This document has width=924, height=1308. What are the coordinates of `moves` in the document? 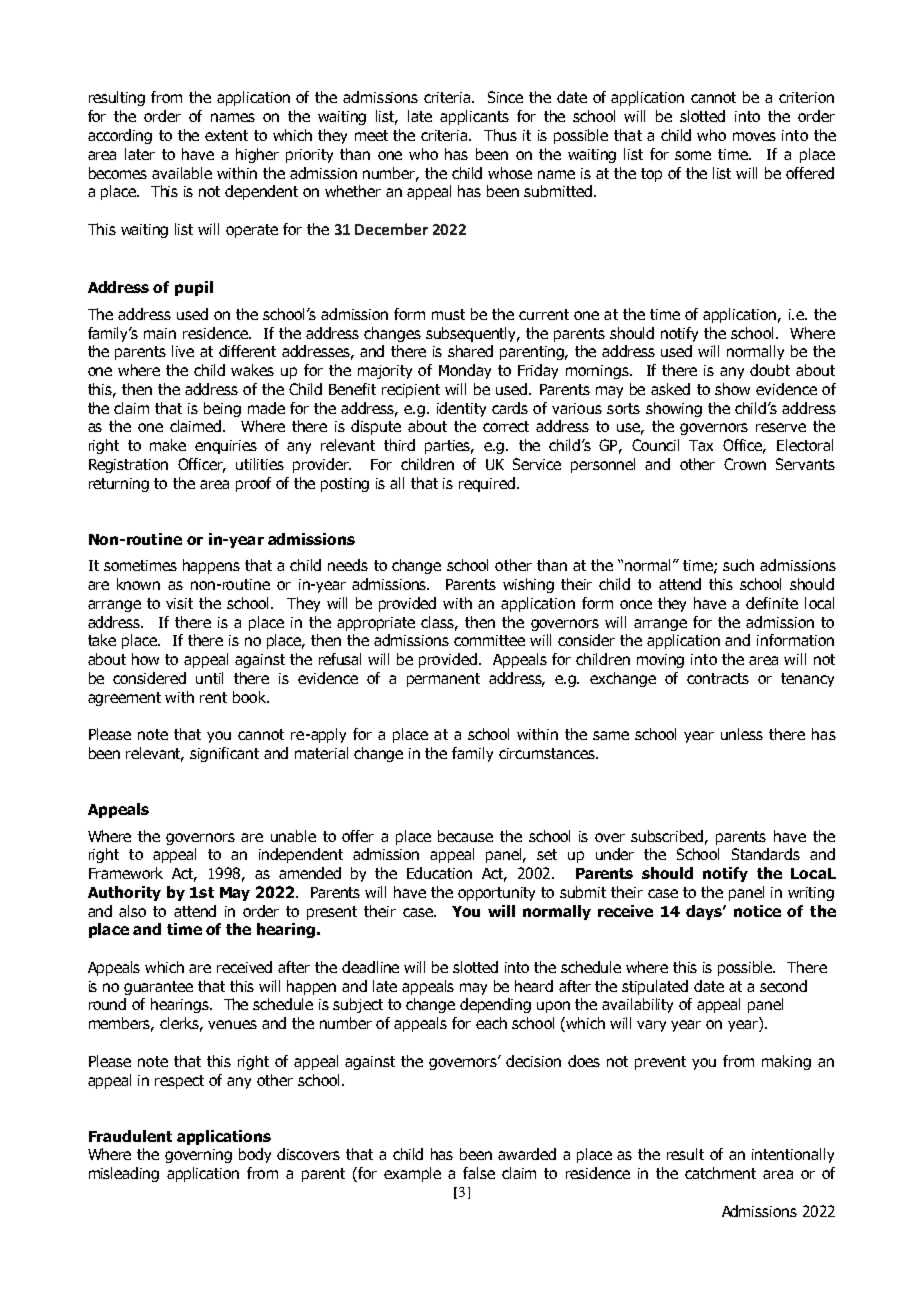 It's located at (754, 136).
